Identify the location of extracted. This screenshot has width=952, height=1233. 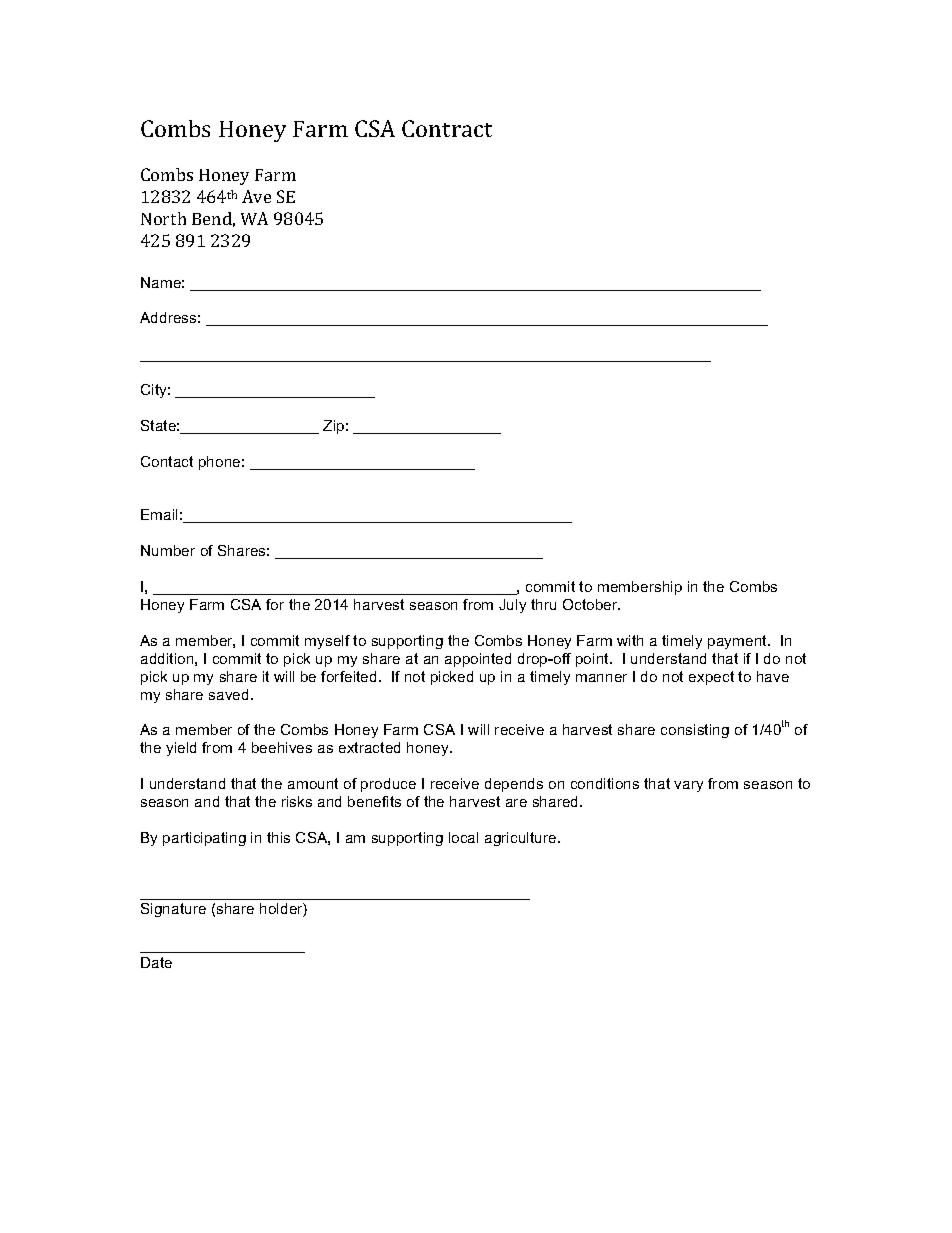
(369, 747).
